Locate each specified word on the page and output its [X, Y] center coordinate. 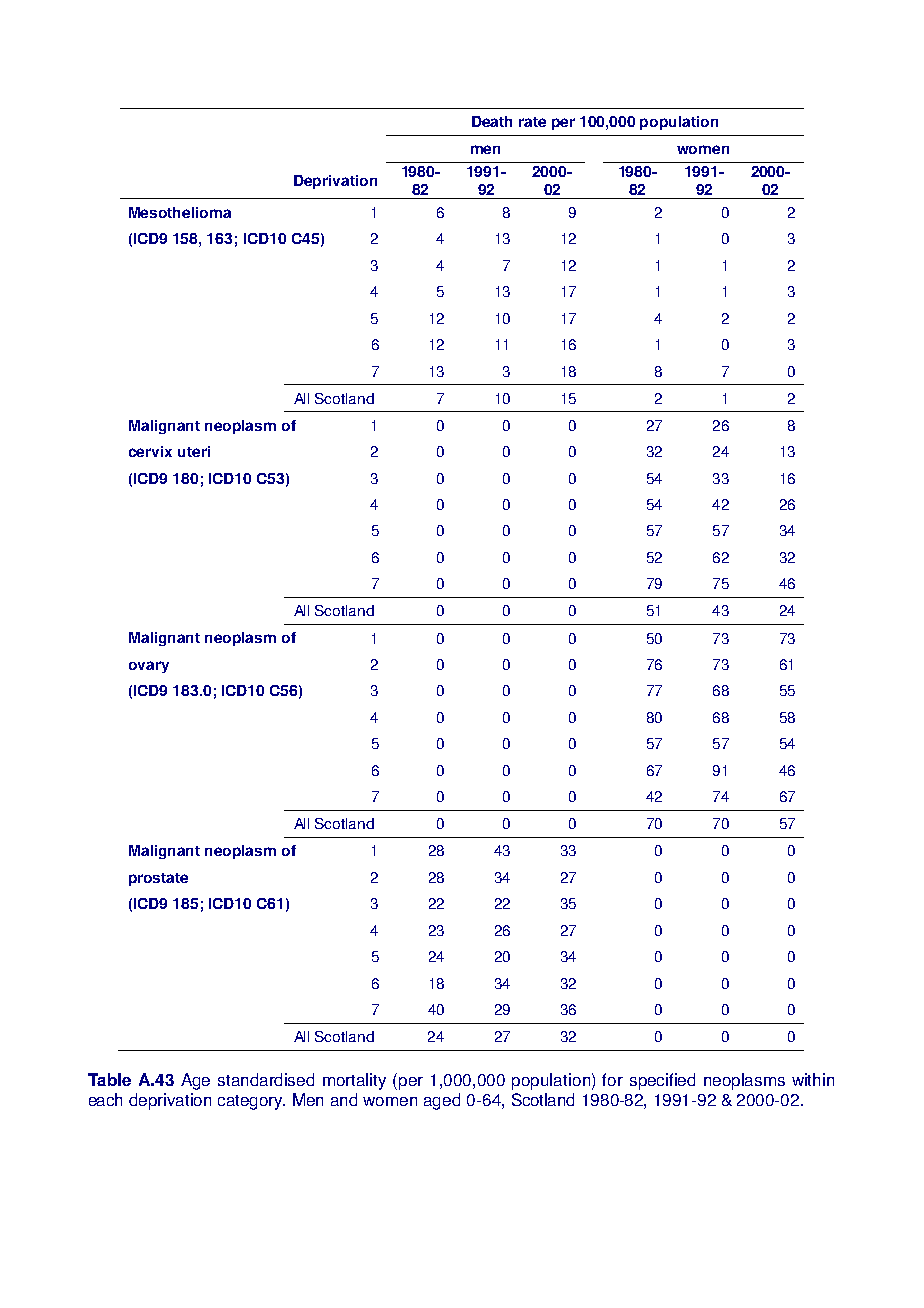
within [813, 1079]
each [105, 1099]
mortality [354, 1081]
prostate [158, 879]
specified [662, 1081]
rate [532, 122]
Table [109, 1079]
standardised [266, 1079]
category [251, 1102]
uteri [194, 451]
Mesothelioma [180, 212]
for [612, 1079]
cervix [150, 451]
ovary [149, 667]
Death [492, 121]
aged [442, 1101]
